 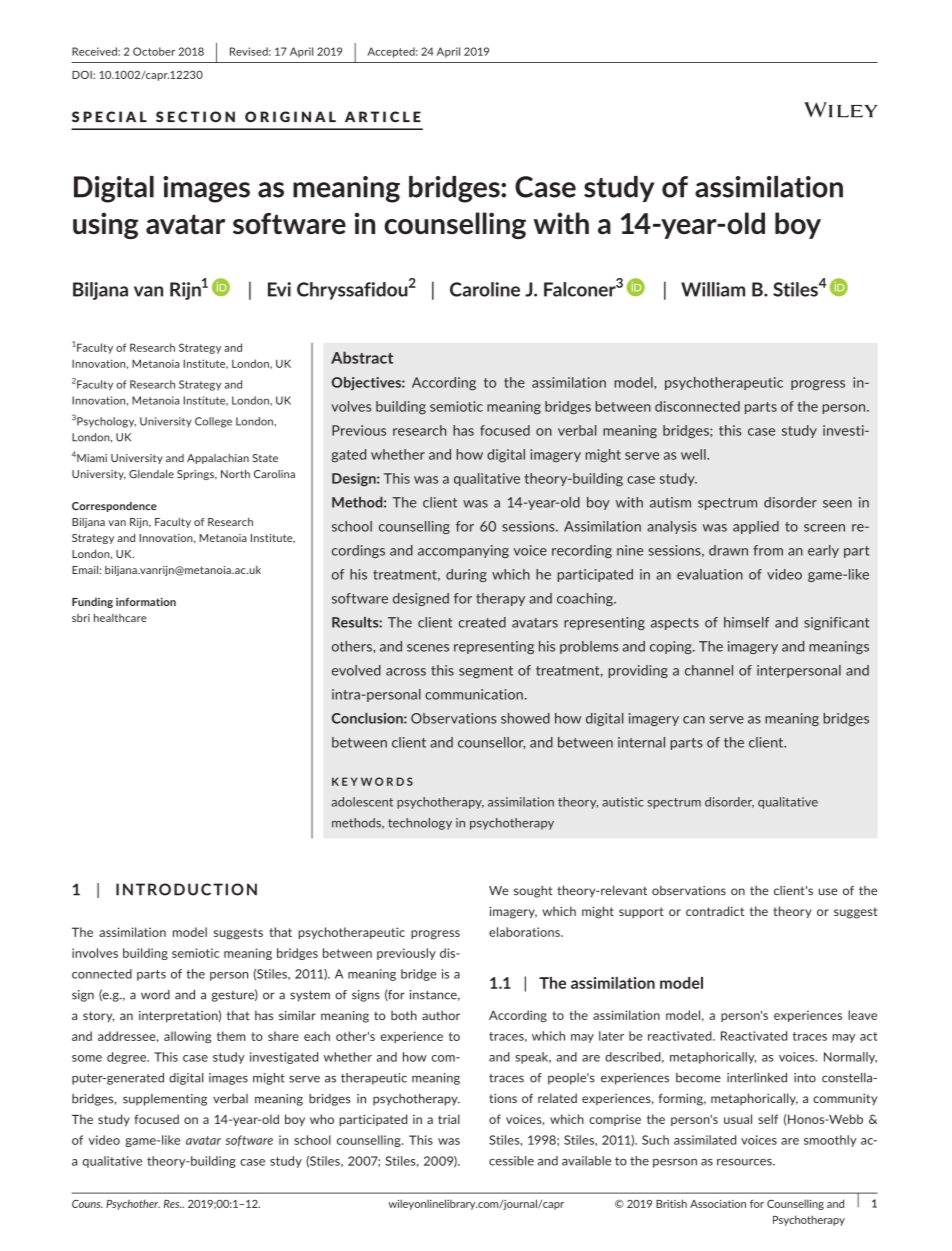 I want to click on channel, so click(x=709, y=670).
